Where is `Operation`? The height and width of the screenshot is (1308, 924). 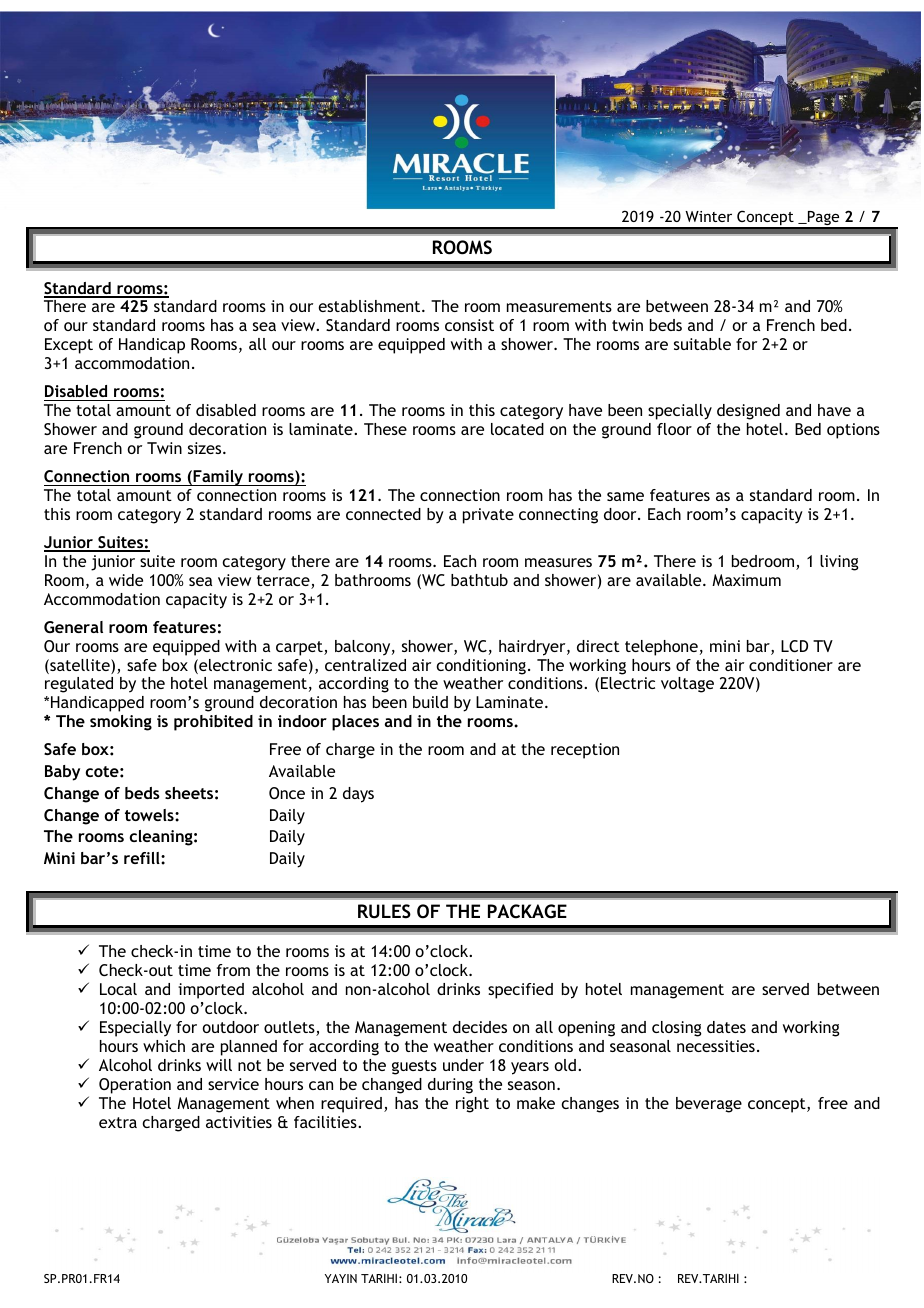 Operation is located at coordinates (135, 1086).
